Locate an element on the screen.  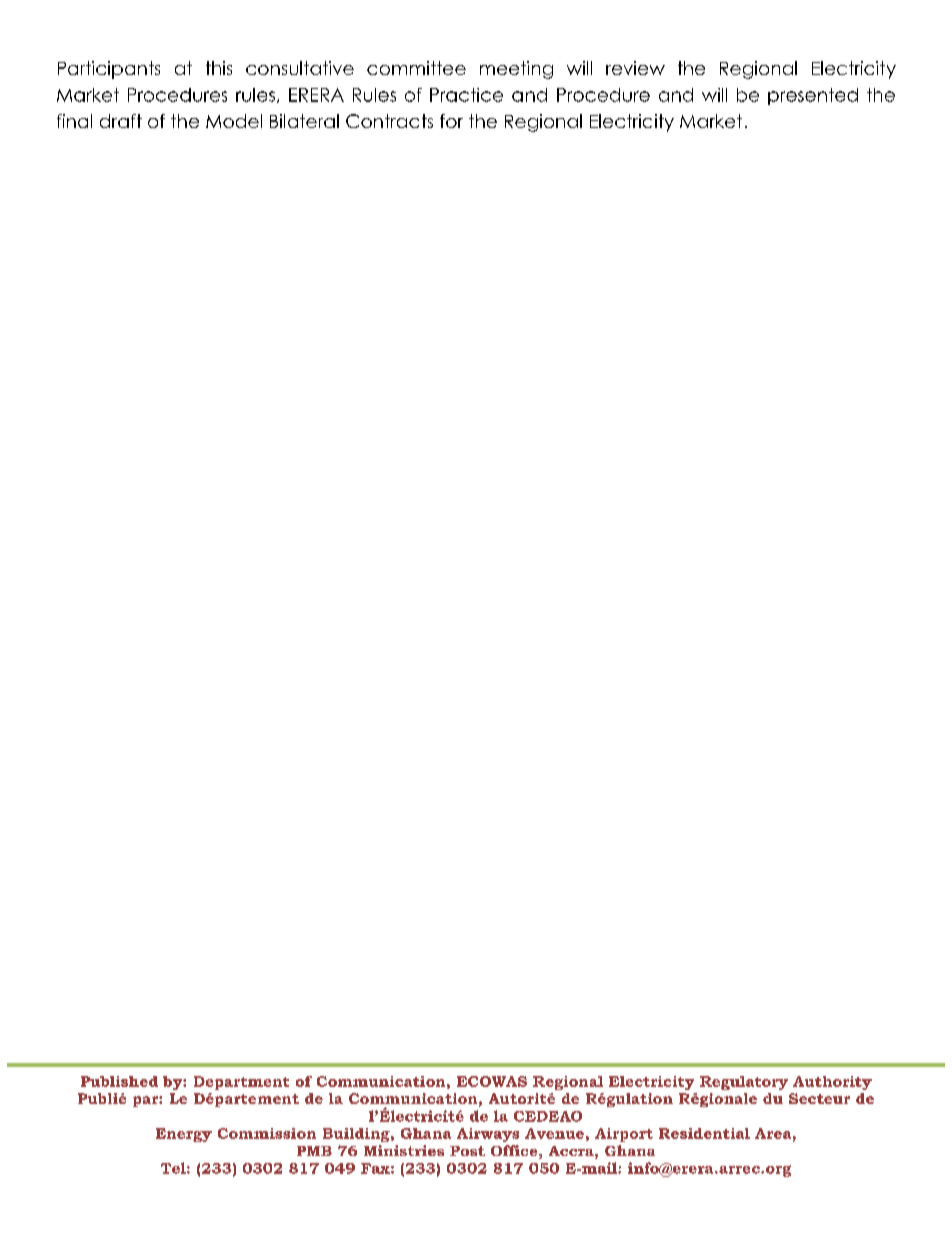
Department is located at coordinates (241, 1083).
